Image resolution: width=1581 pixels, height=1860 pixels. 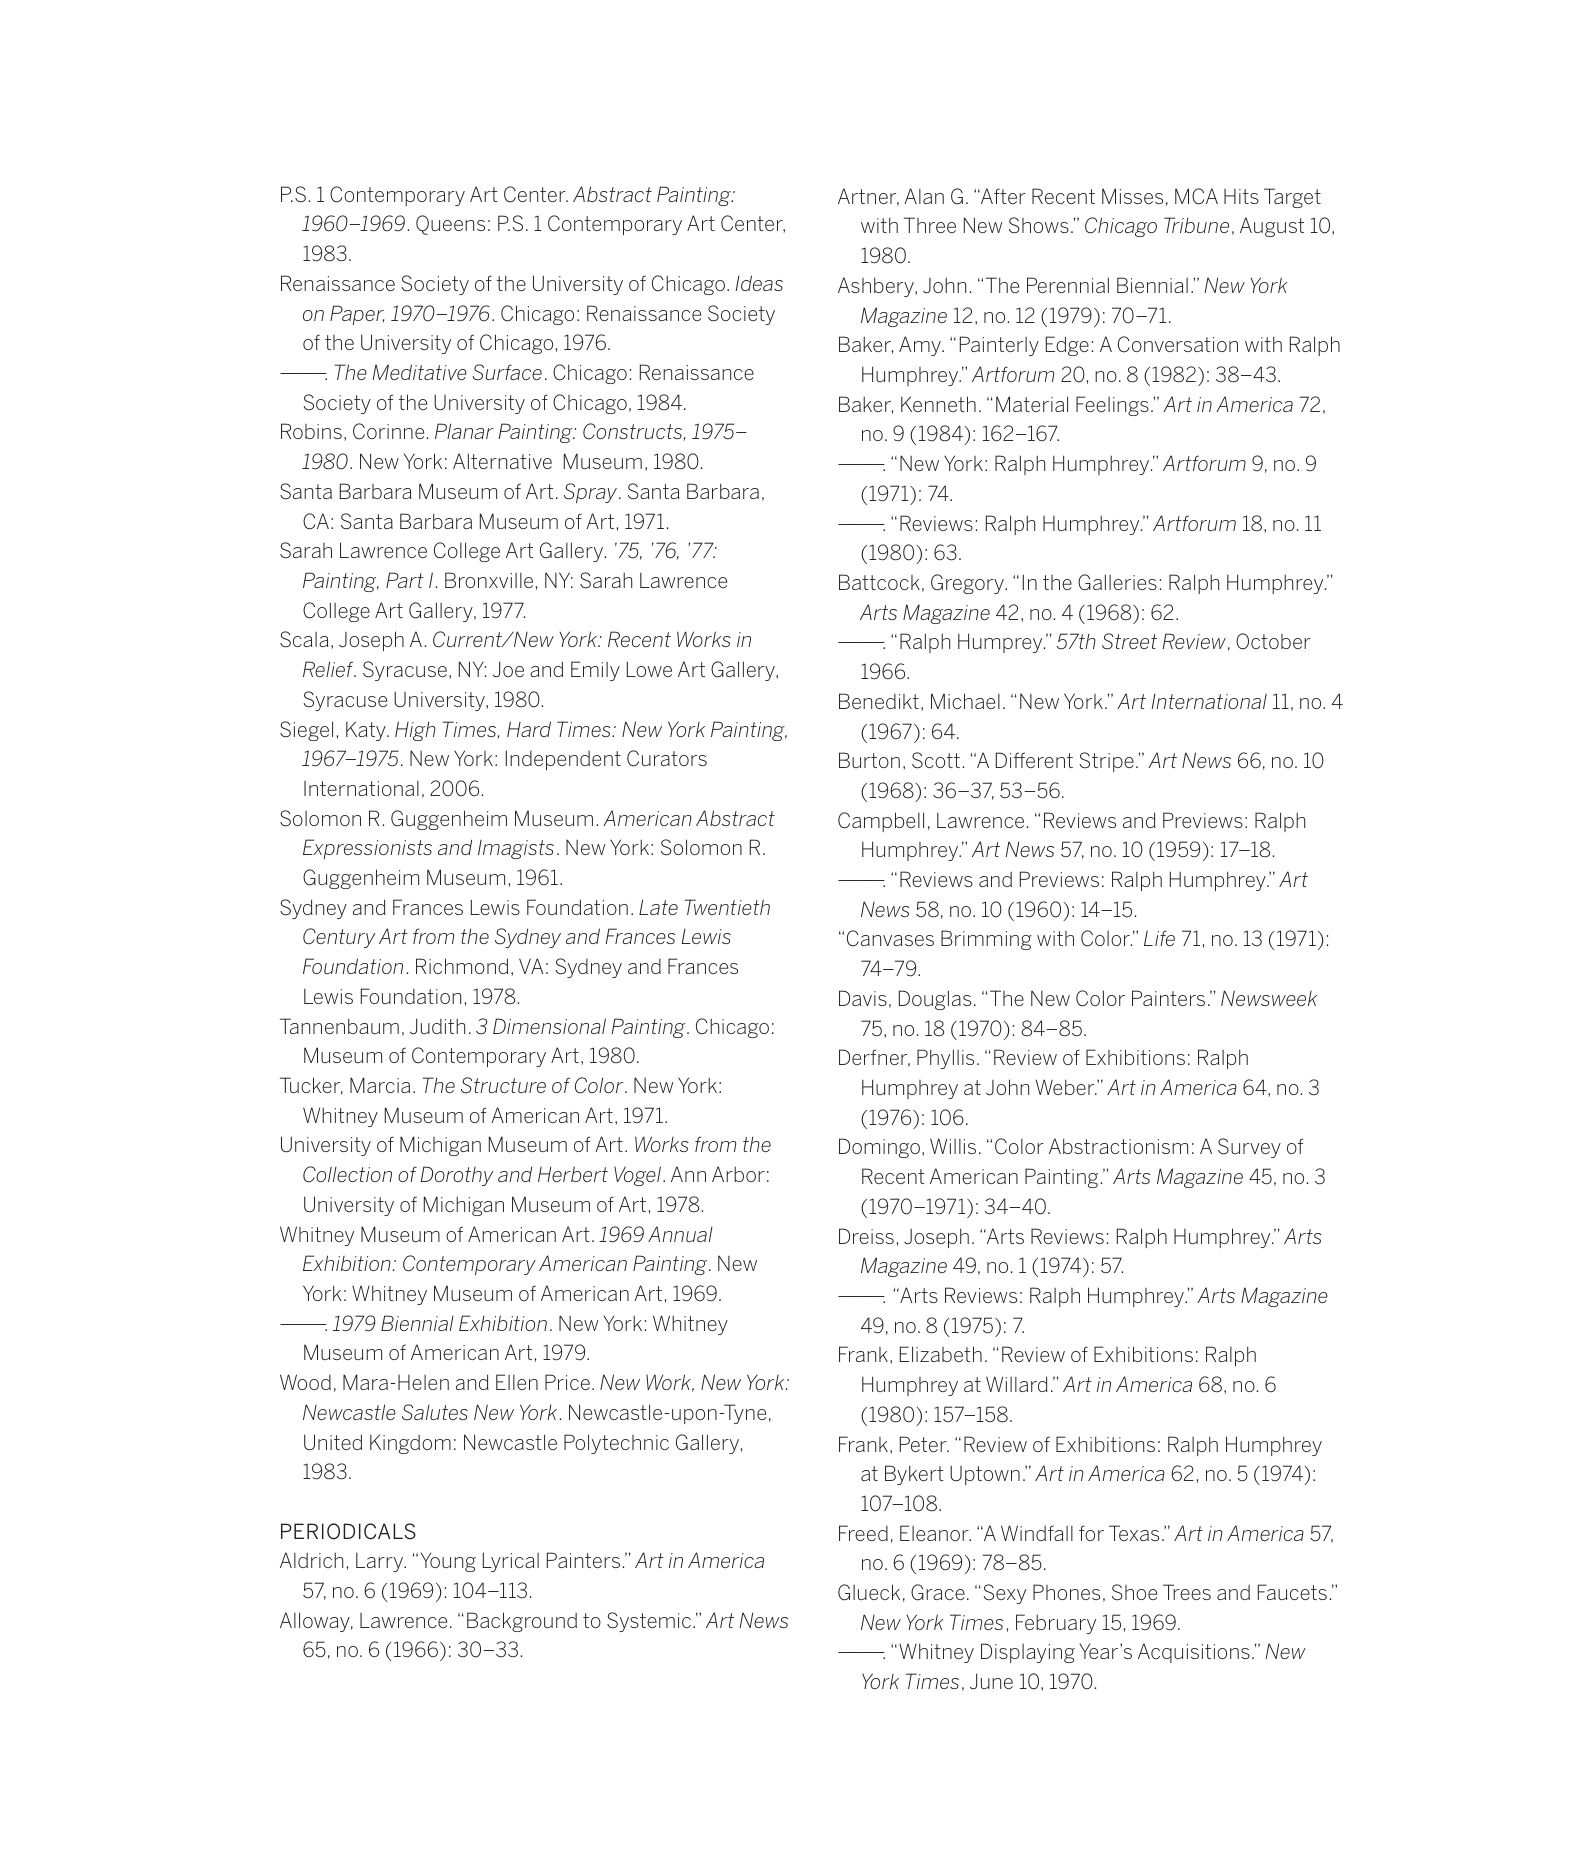 I want to click on Ideas, so click(x=759, y=283).
